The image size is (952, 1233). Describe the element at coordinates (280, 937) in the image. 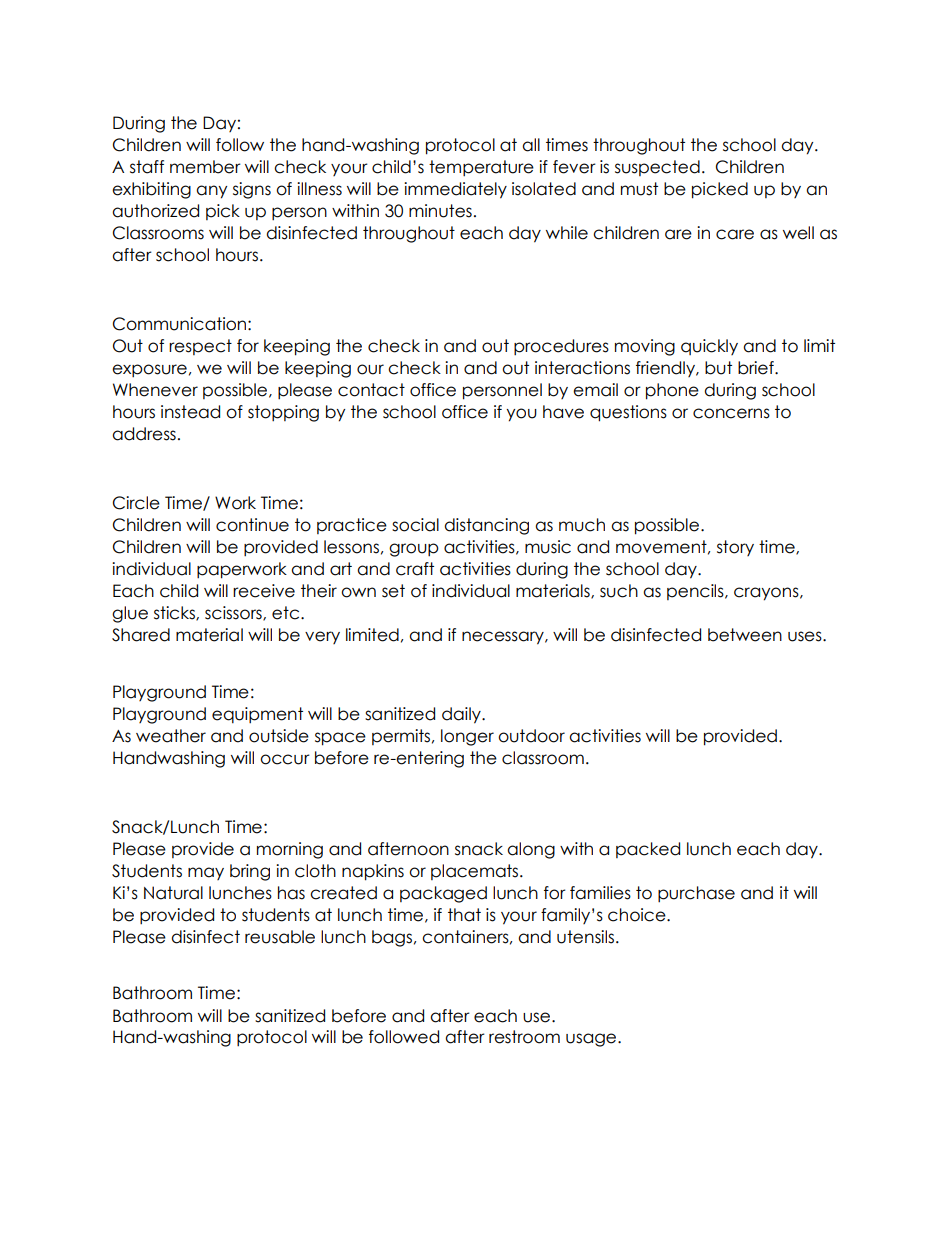

I see `reusable` at that location.
